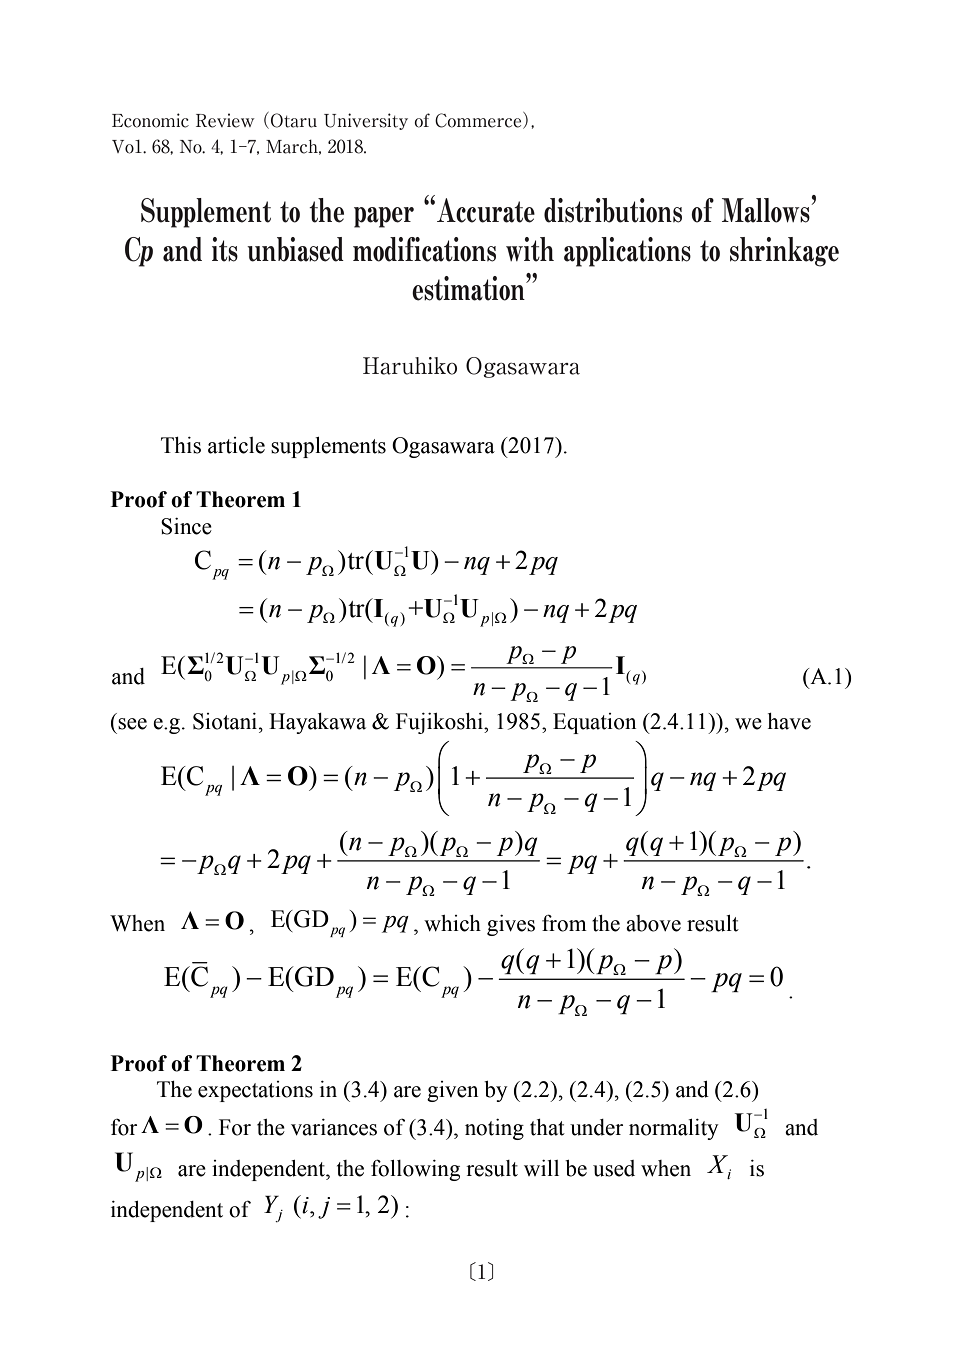 The width and height of the screenshot is (964, 1368). I want to click on from, so click(564, 923).
